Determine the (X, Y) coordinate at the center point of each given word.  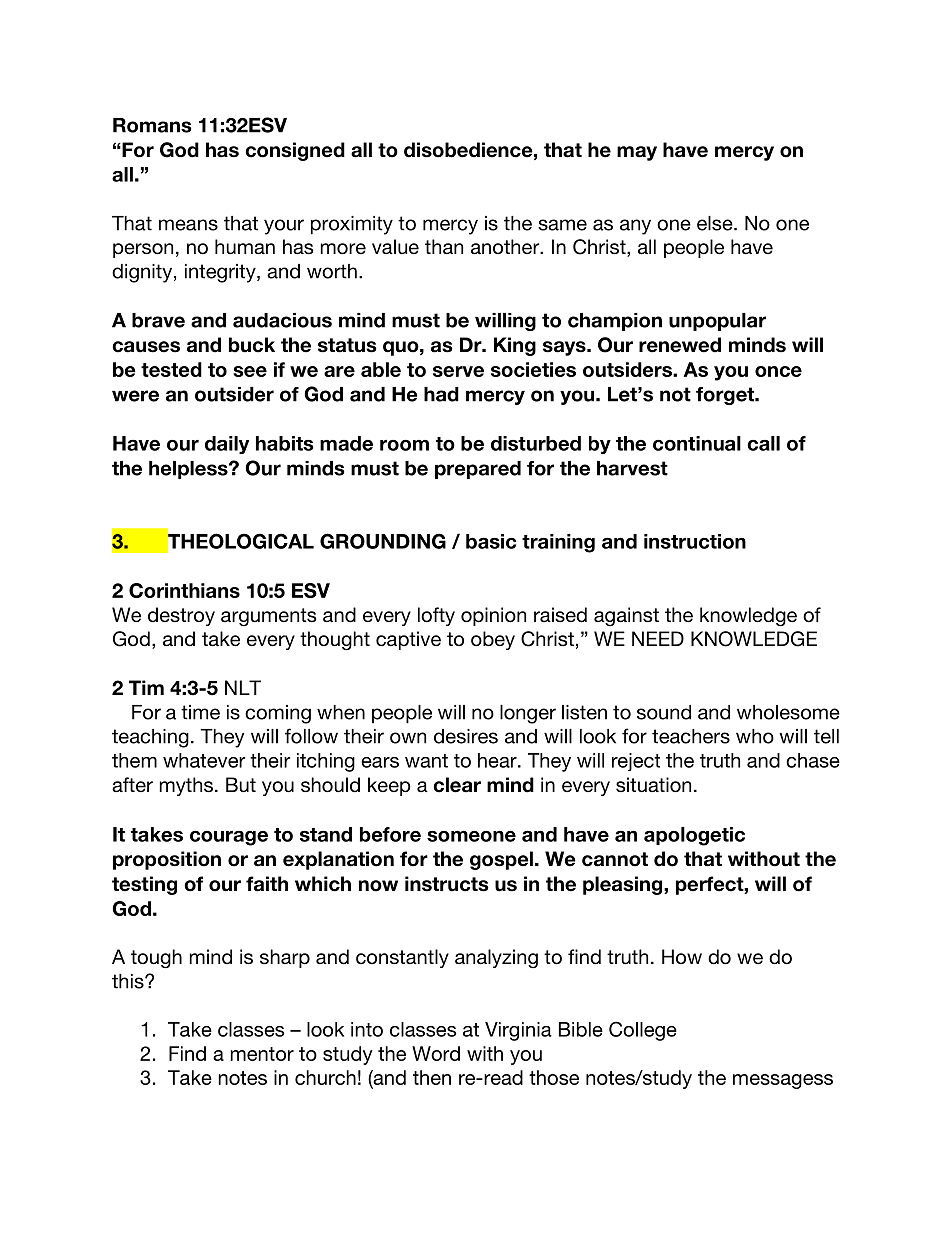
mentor (262, 1054)
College (643, 1031)
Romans (152, 125)
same (562, 225)
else (716, 223)
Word (436, 1053)
